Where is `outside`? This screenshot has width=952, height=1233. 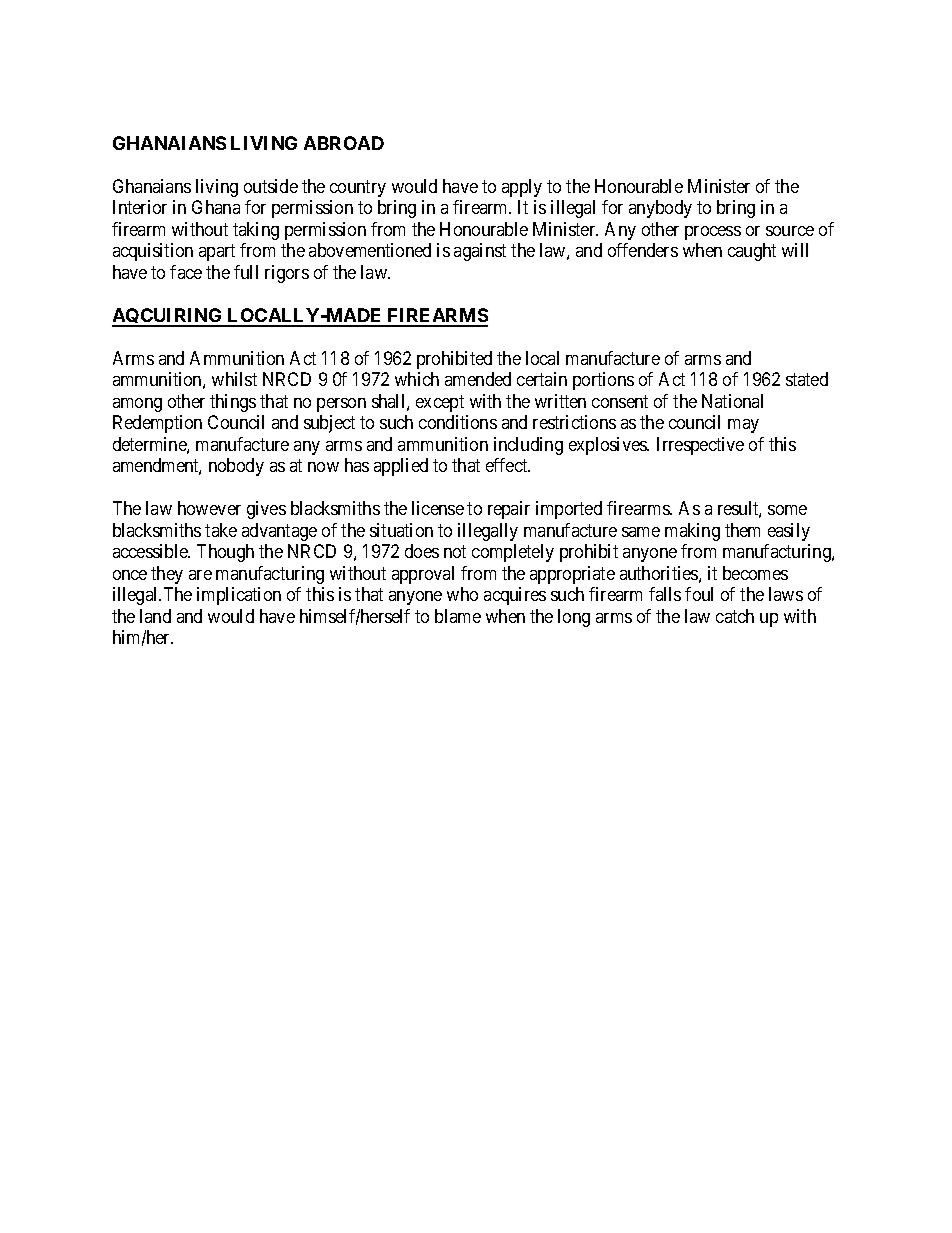
outside is located at coordinates (271, 186).
